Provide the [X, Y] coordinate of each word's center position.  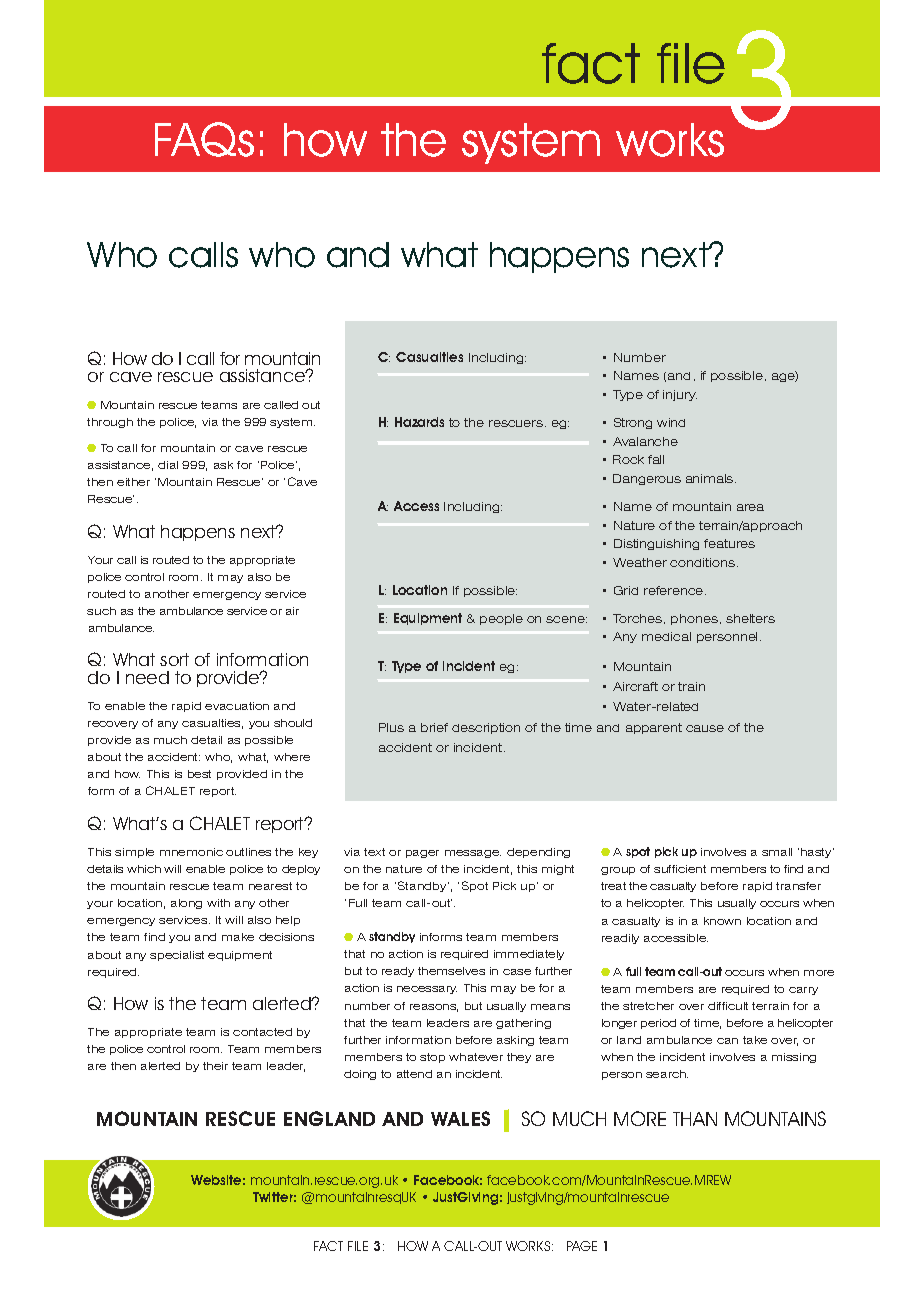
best [199, 774]
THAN [695, 1119]
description [486, 728]
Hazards [419, 422]
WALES [460, 1118]
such [101, 611]
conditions [702, 562]
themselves [451, 971]
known [722, 921]
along [186, 904]
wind [671, 422]
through [110, 423]
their [215, 1066]
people [501, 619]
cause [705, 728]
